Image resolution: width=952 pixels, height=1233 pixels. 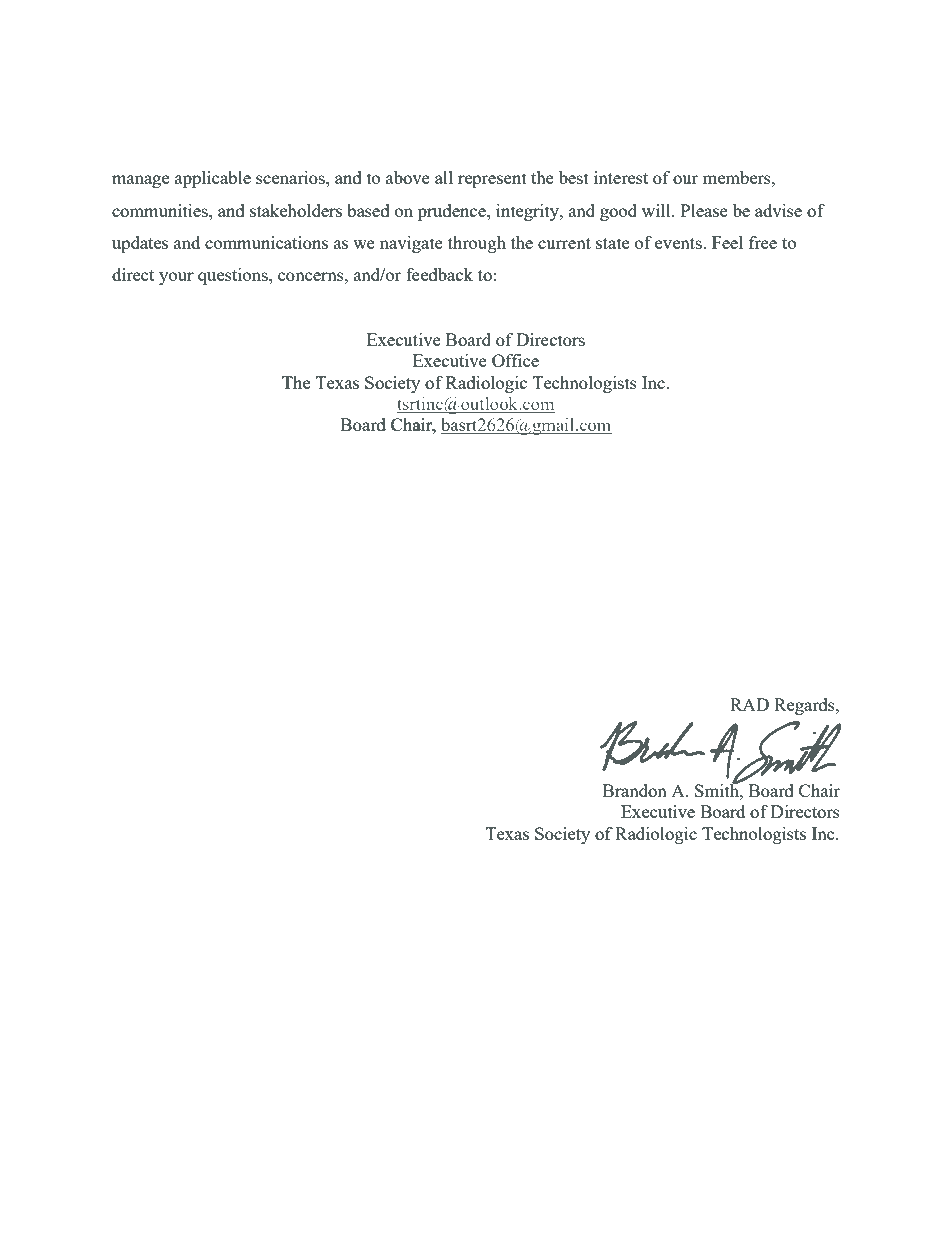 What do you see at coordinates (704, 210) in the screenshot?
I see `Please` at bounding box center [704, 210].
